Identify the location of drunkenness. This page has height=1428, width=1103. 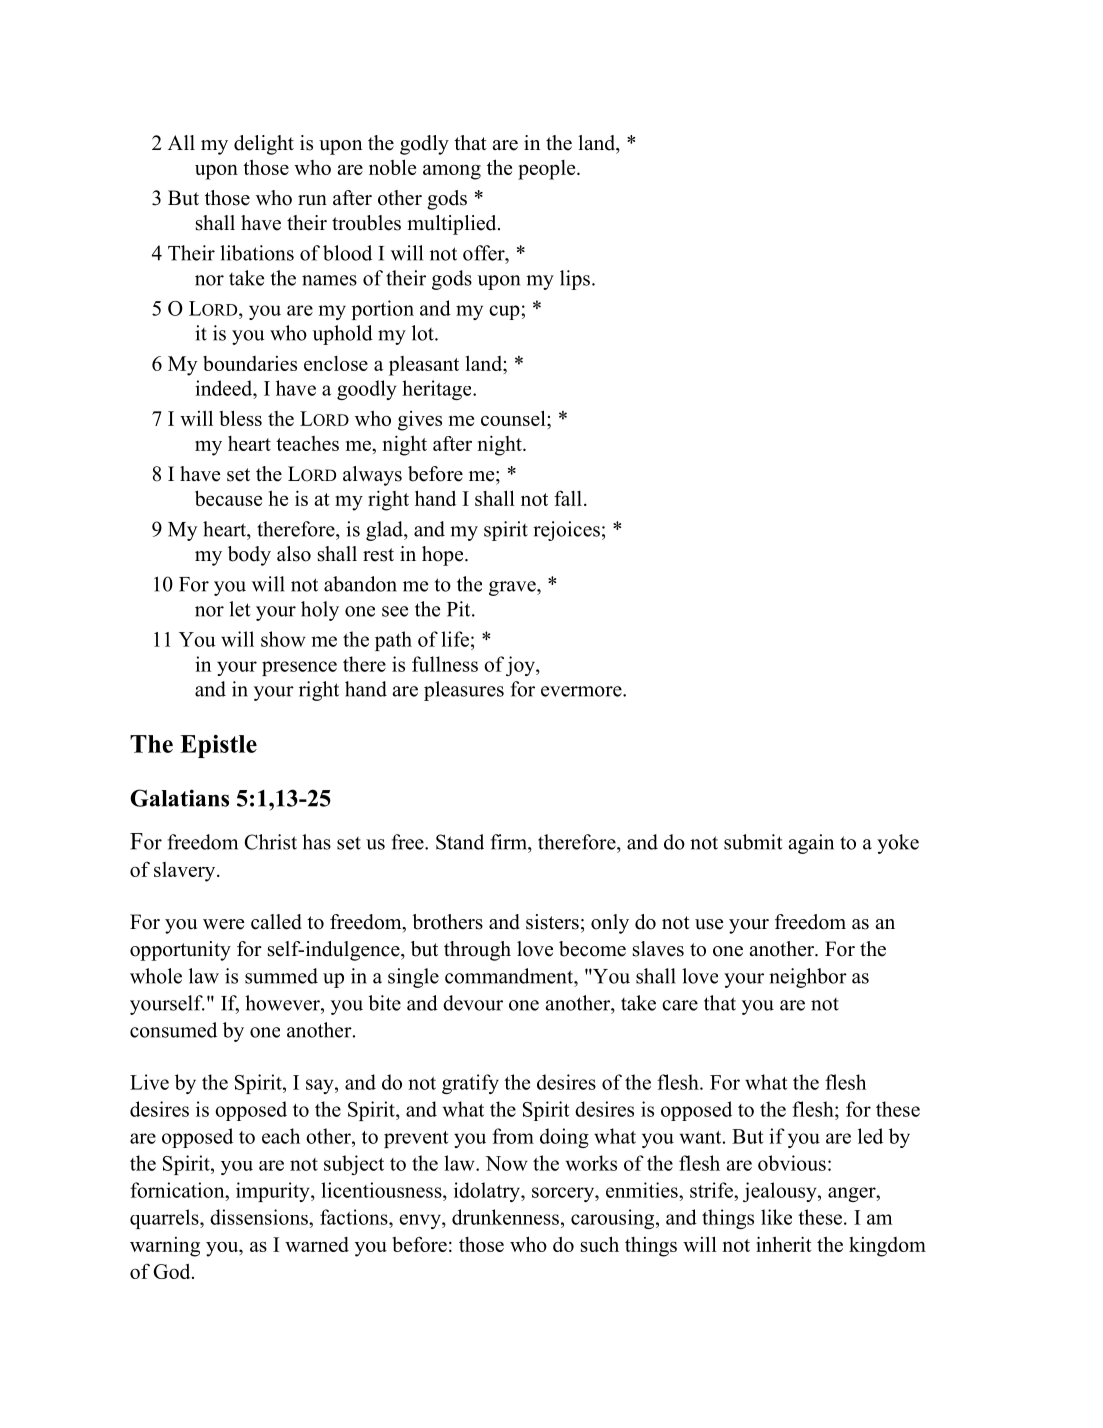
(505, 1217).
